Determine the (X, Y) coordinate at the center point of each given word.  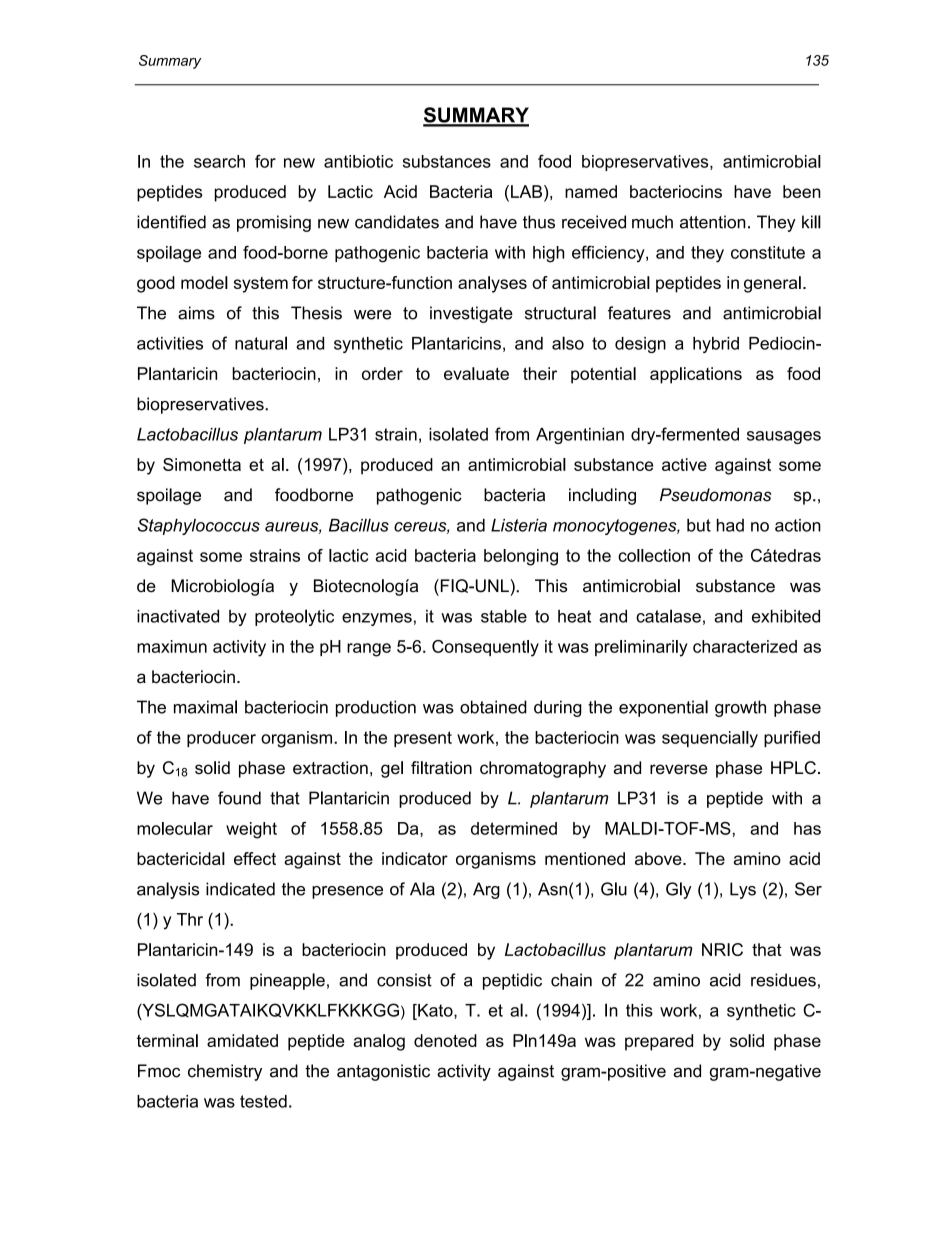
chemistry (225, 1072)
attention (713, 222)
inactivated (178, 616)
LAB (528, 191)
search (219, 161)
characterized (745, 646)
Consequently (485, 648)
